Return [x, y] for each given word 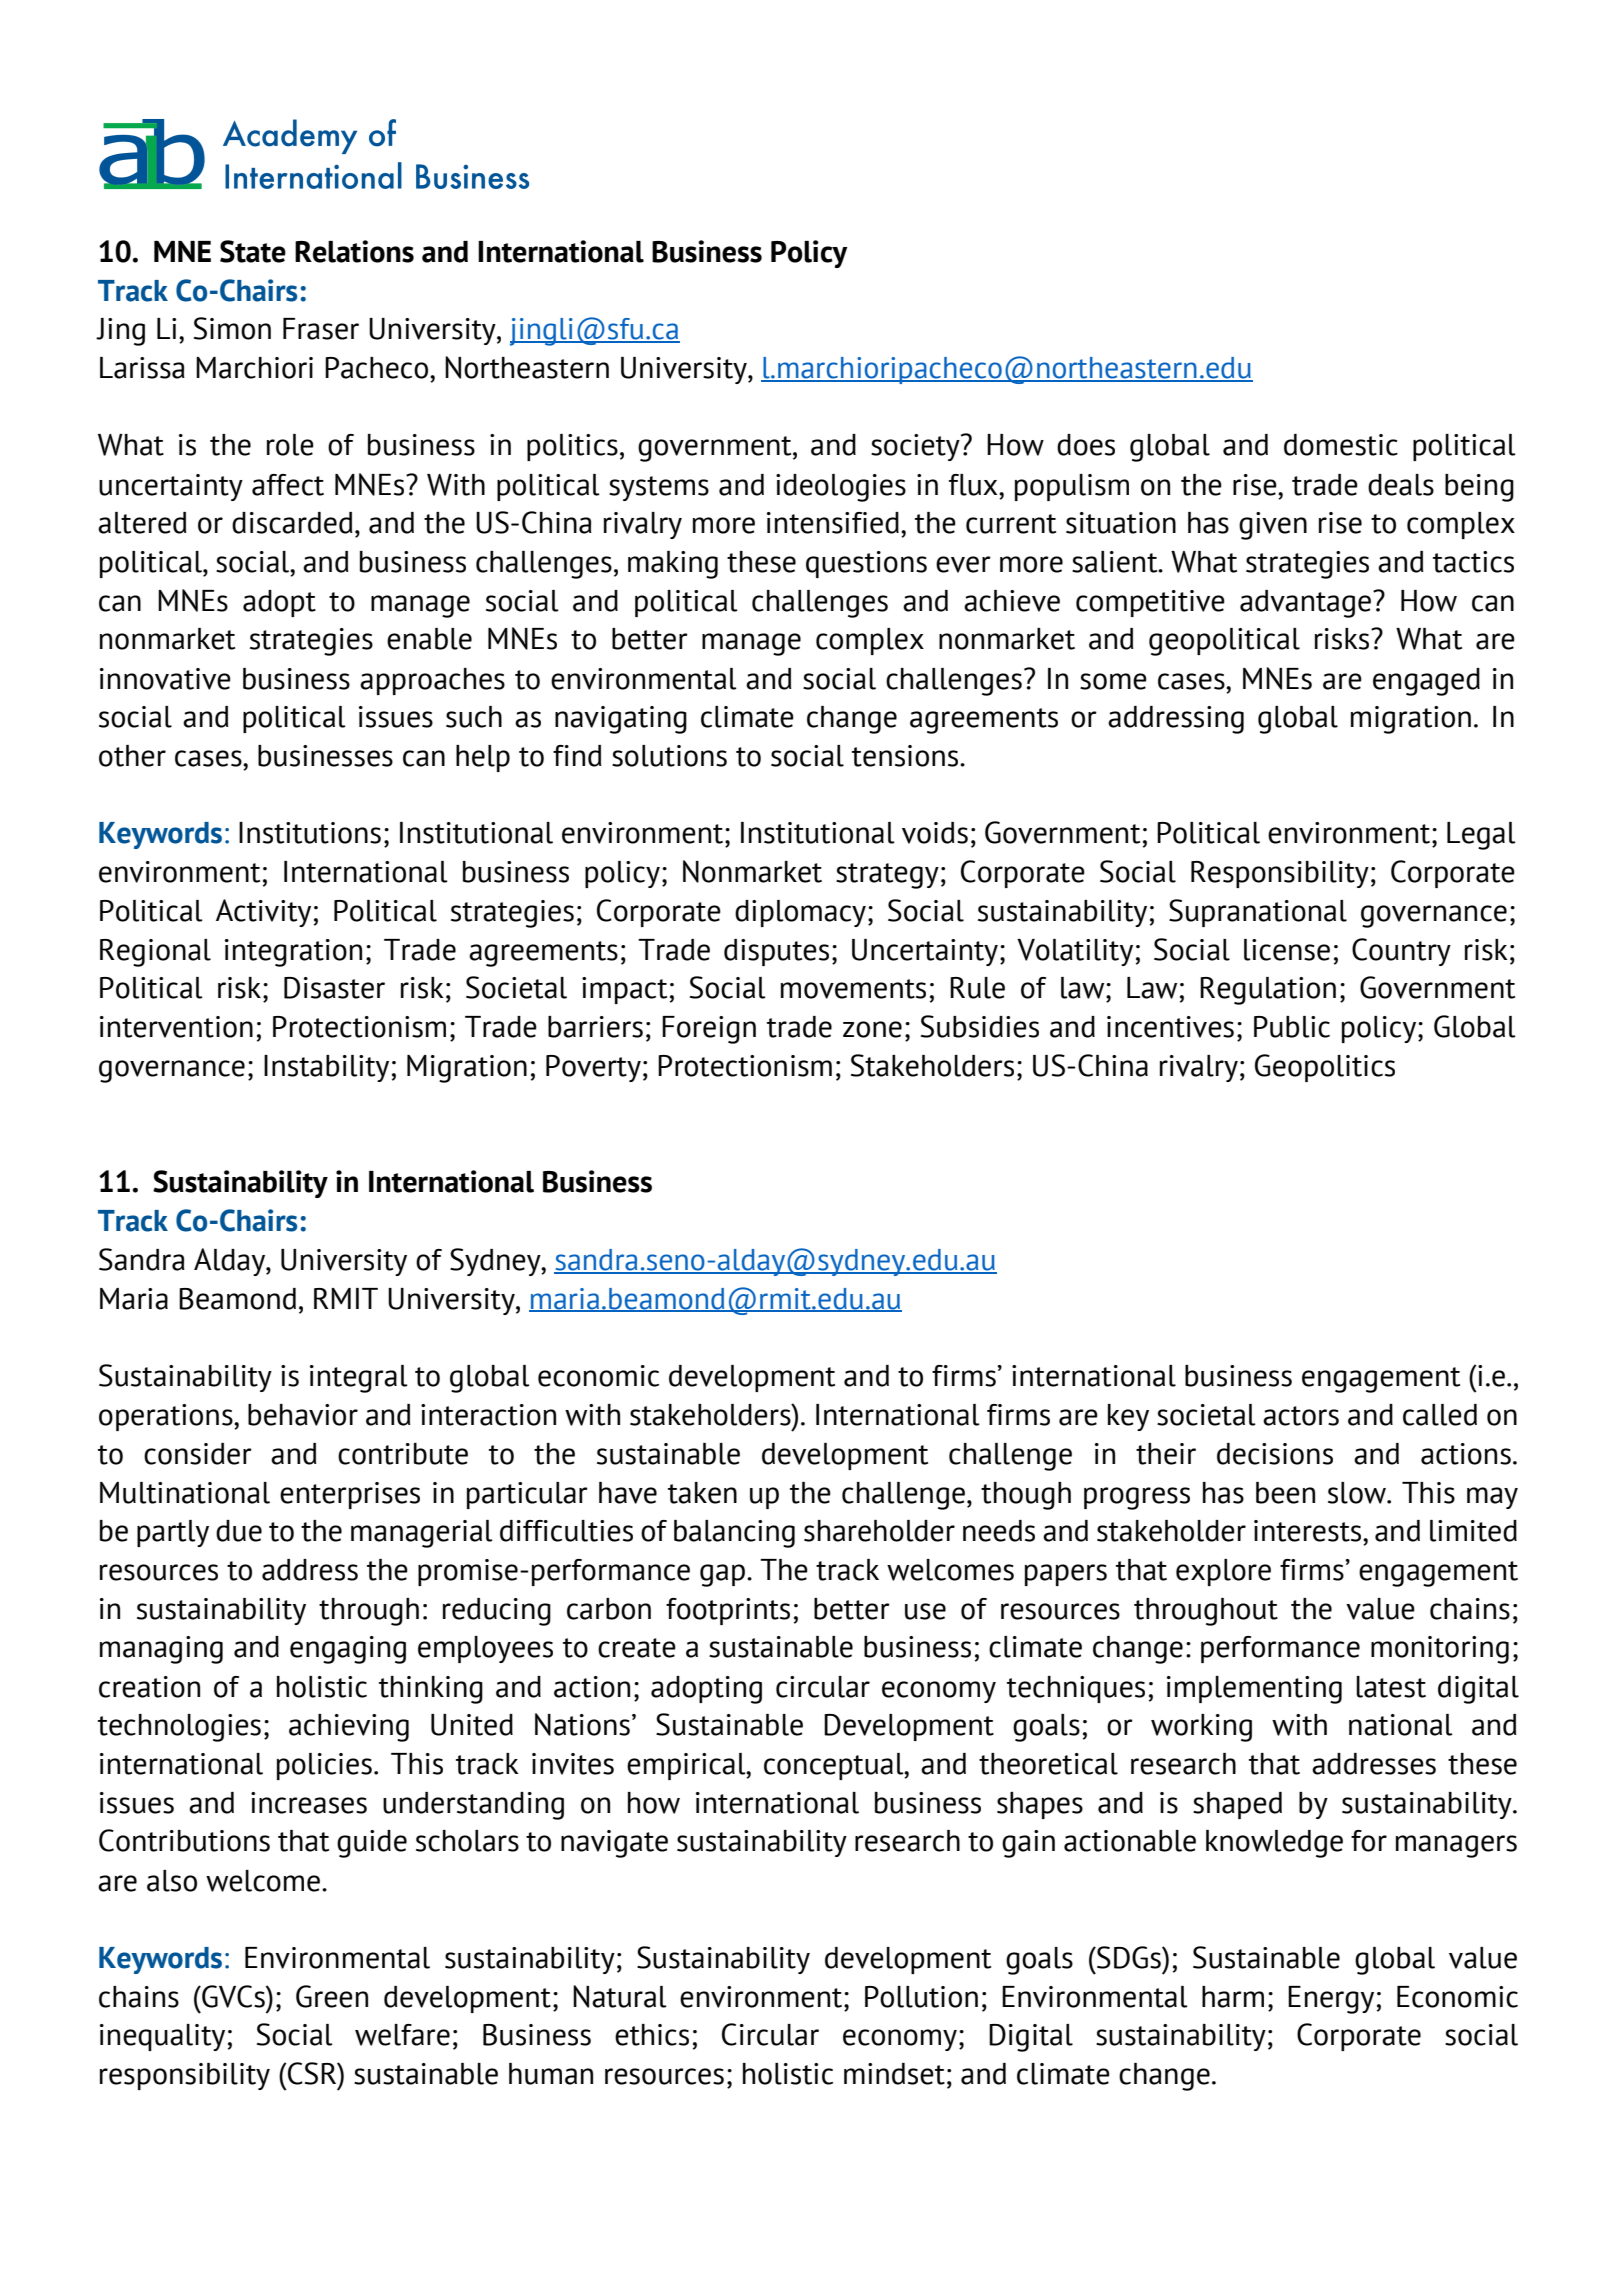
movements [853, 989]
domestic [1341, 445]
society [916, 447]
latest [1391, 1687]
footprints [728, 1611]
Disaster [334, 988]
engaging [348, 1650]
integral [359, 1379]
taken [702, 1493]
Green [332, 1996]
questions [866, 564]
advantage [1305, 604]
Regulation [1268, 991]
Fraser [321, 329]
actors [1301, 1416]
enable [429, 639]
